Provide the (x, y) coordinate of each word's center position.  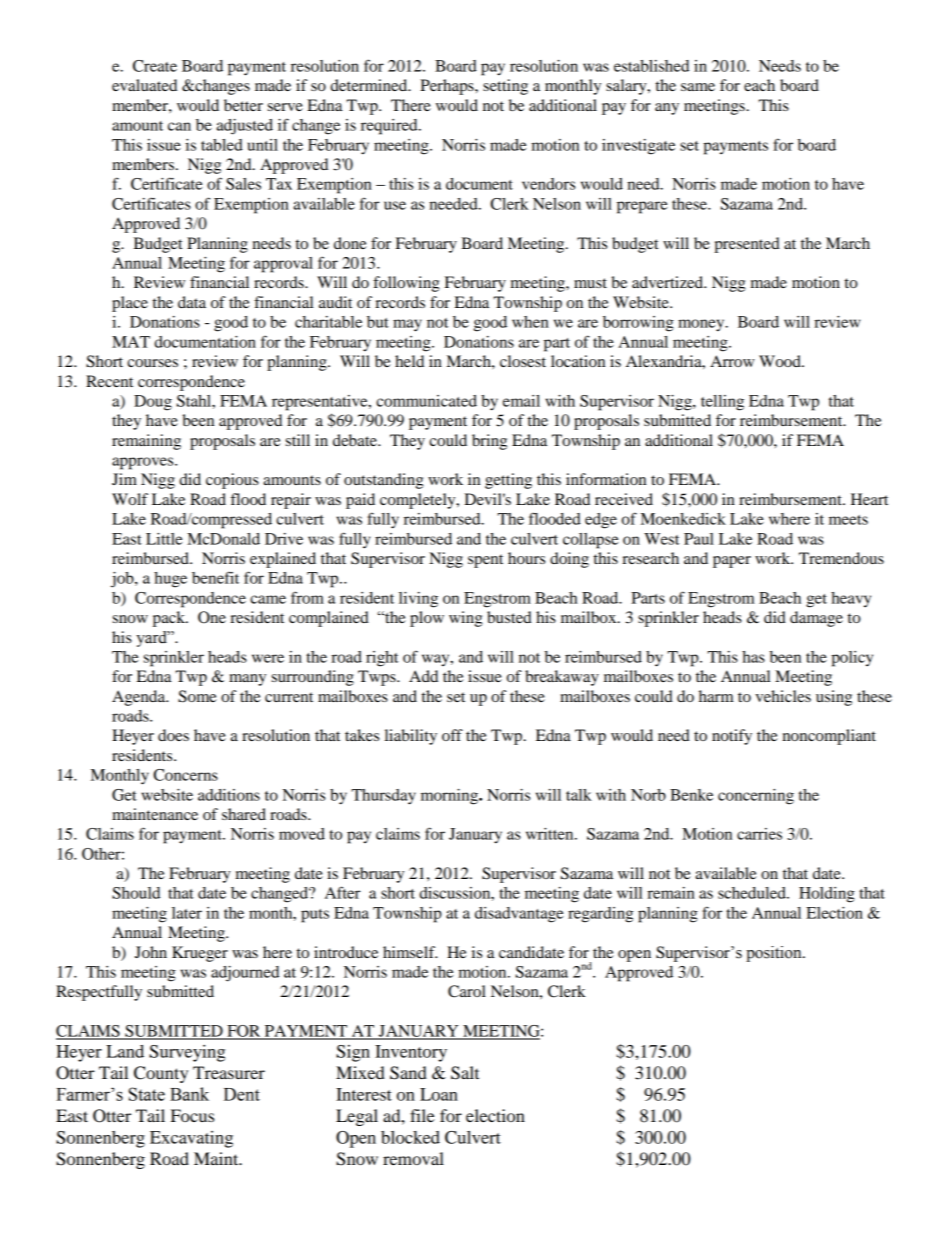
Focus (192, 1115)
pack (170, 619)
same (698, 87)
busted (509, 617)
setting (505, 87)
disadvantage (519, 915)
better (243, 105)
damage (816, 619)
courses (152, 363)
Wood (781, 361)
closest (523, 361)
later (187, 913)
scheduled (753, 893)
